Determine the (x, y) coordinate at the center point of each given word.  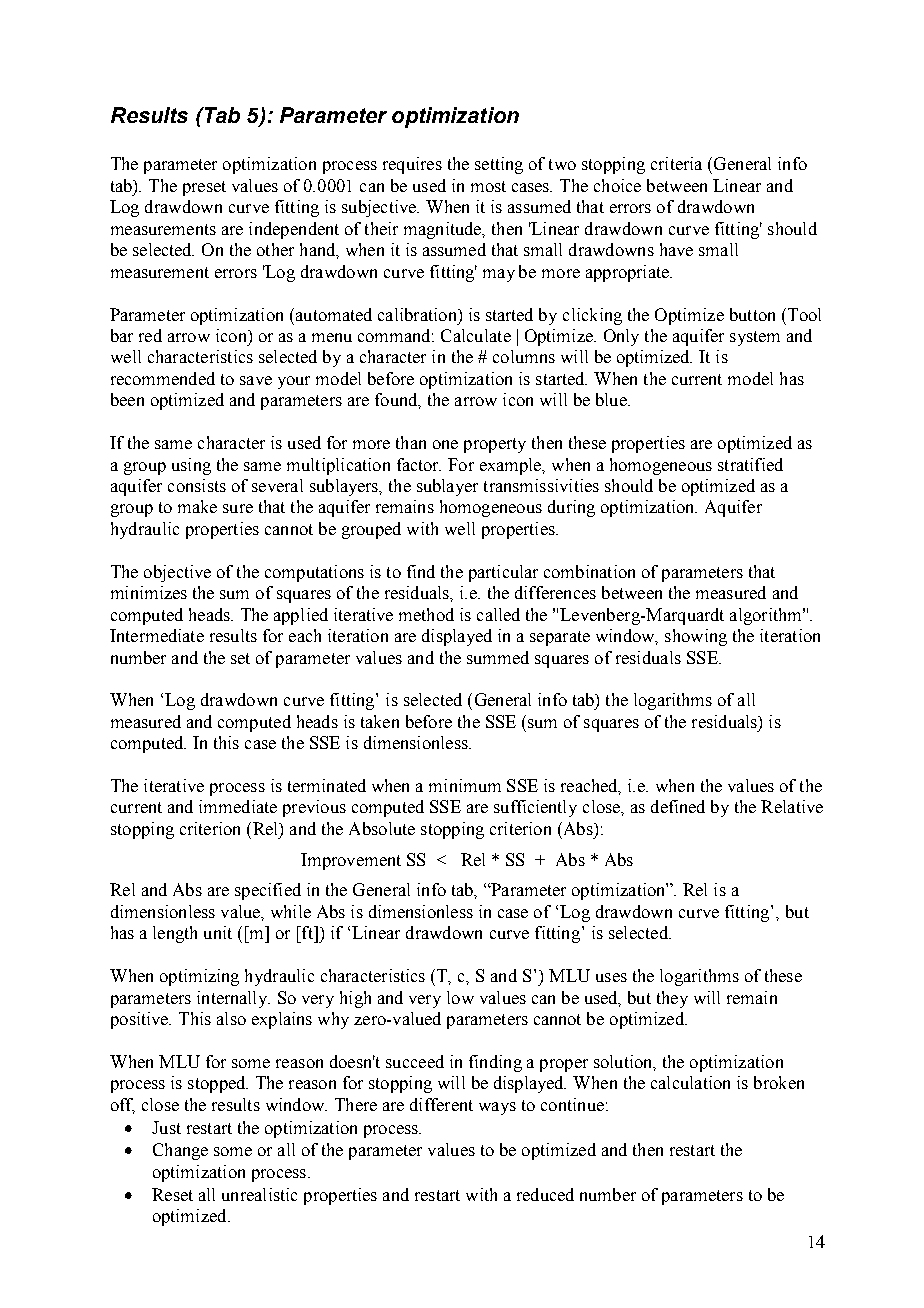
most (488, 186)
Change (180, 1151)
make (197, 506)
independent (294, 230)
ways (497, 1108)
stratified (750, 464)
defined (678, 806)
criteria (676, 163)
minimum (465, 785)
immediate (238, 806)
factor (419, 464)
